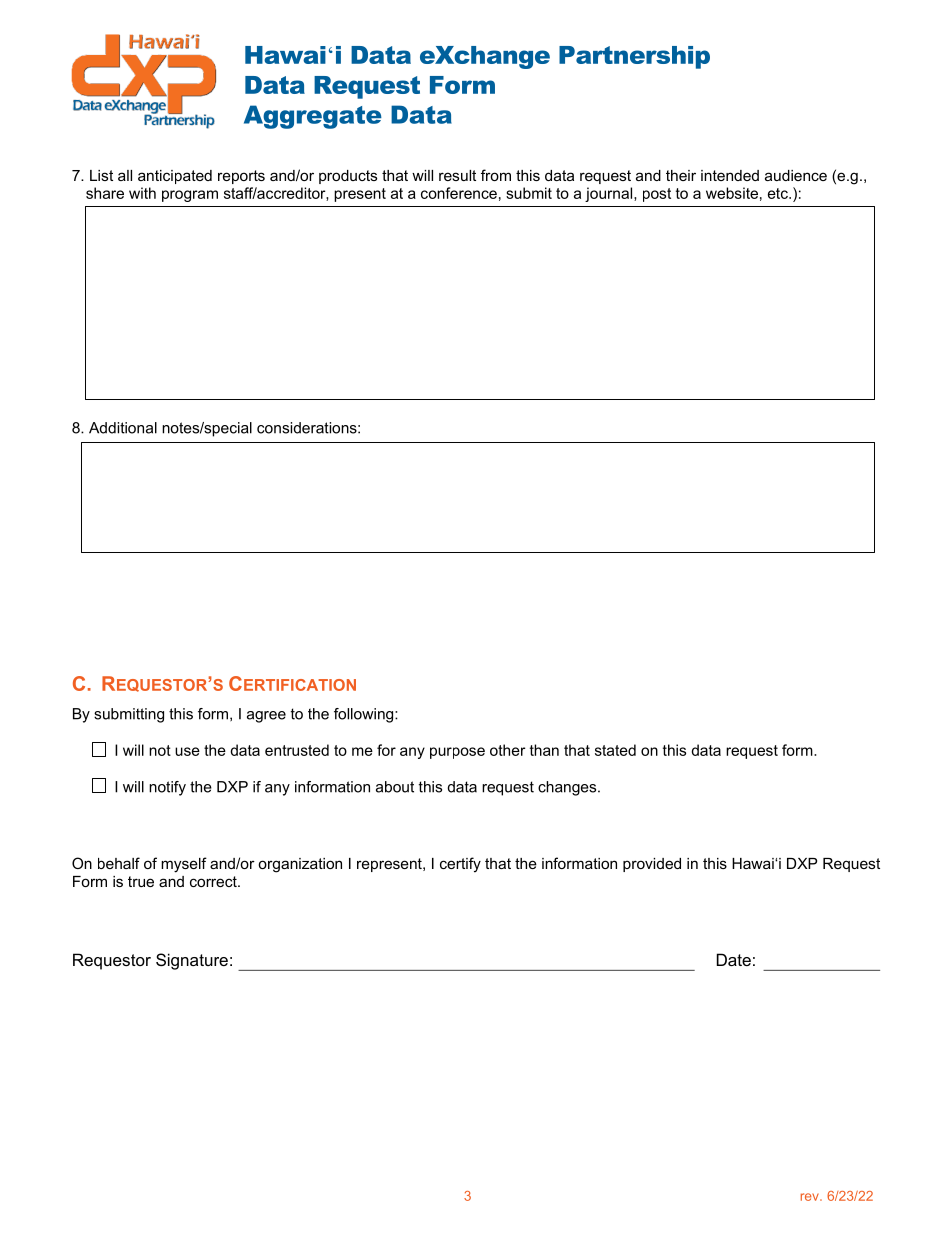 This screenshot has width=952, height=1233. What do you see at coordinates (459, 193) in the screenshot?
I see `conference` at bounding box center [459, 193].
